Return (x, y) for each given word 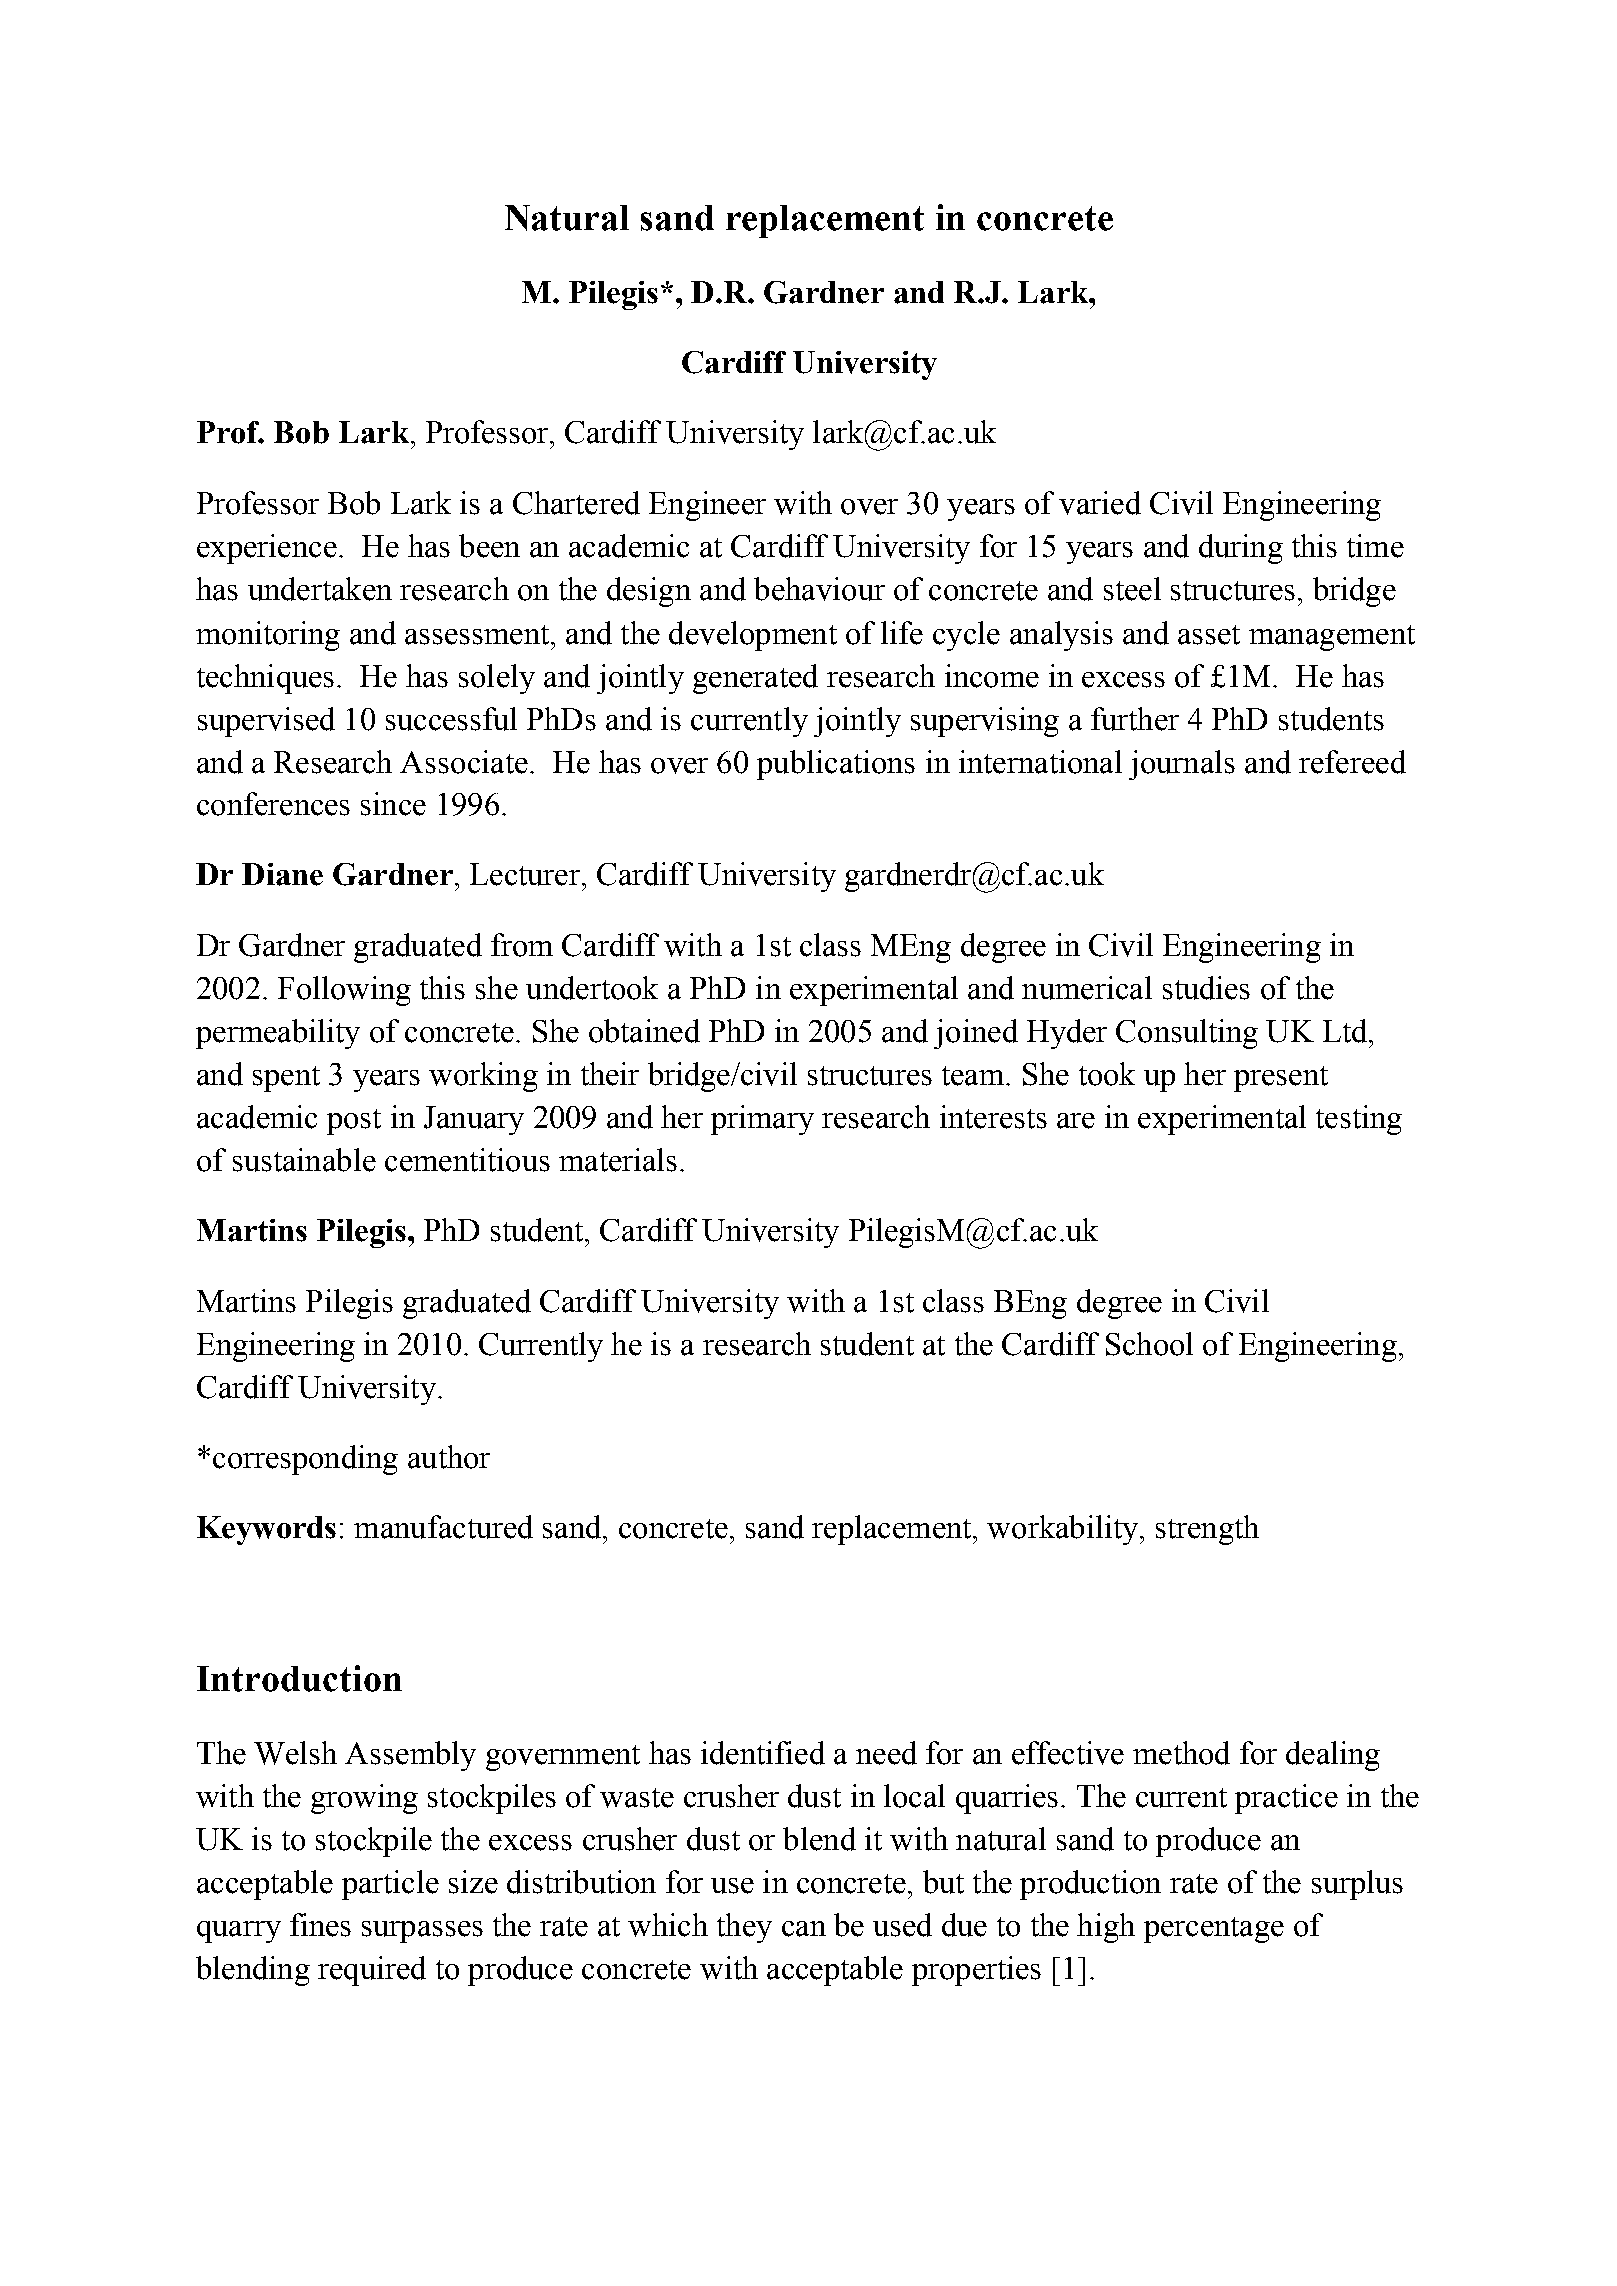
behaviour (819, 589)
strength (1207, 1530)
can (804, 1929)
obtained (644, 1031)
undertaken (320, 589)
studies (1206, 988)
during (1241, 549)
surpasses (422, 1932)
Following (344, 991)
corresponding (305, 1460)
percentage (1214, 1930)
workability (1062, 1530)
